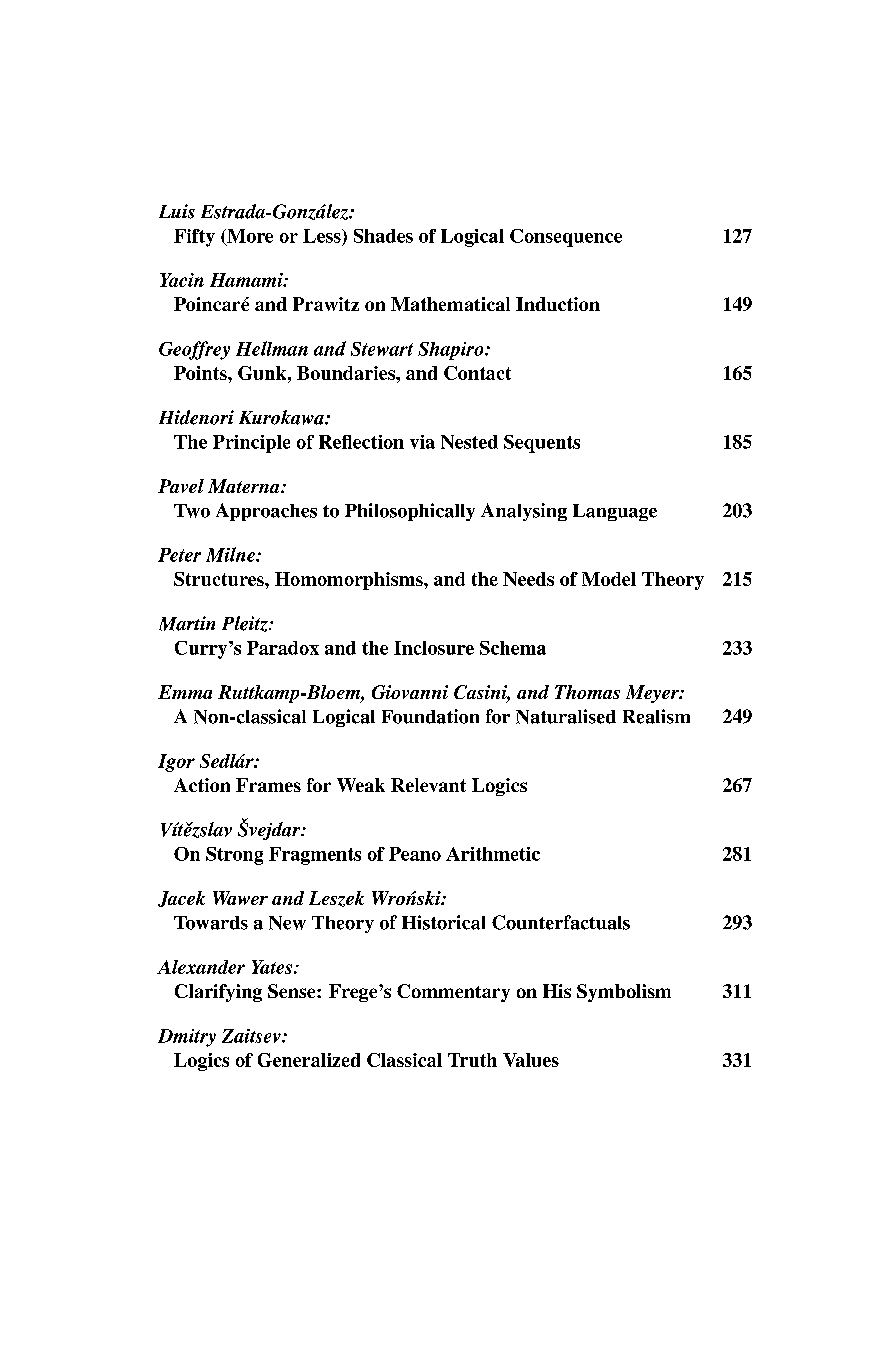 The image size is (896, 1345). What do you see at coordinates (624, 993) in the page?
I see `Symbolism` at bounding box center [624, 993].
